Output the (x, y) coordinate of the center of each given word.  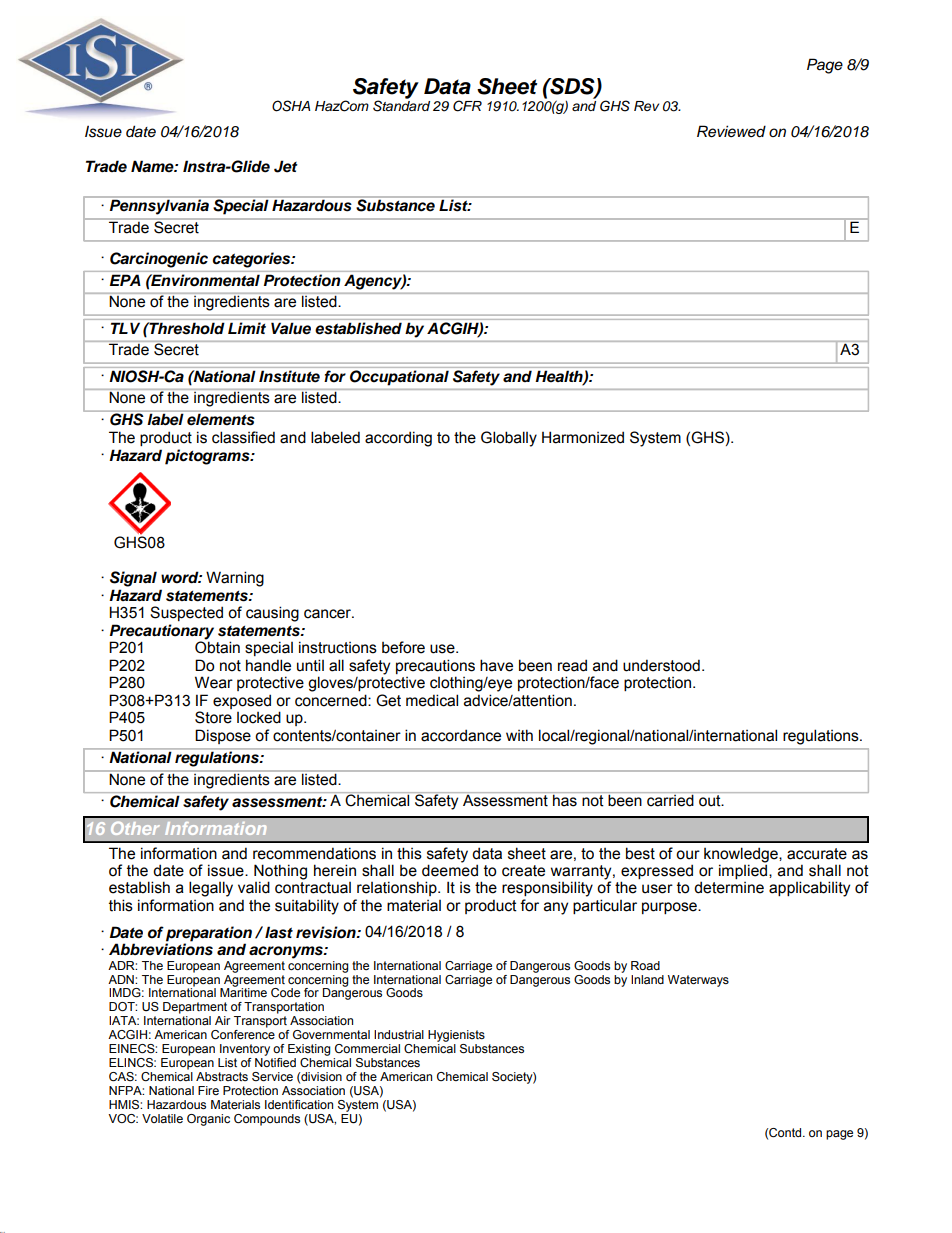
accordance (461, 735)
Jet (286, 166)
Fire (208, 1090)
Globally (509, 439)
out (711, 801)
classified (243, 437)
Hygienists (456, 1036)
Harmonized (583, 437)
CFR (467, 106)
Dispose (223, 736)
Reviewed (731, 131)
